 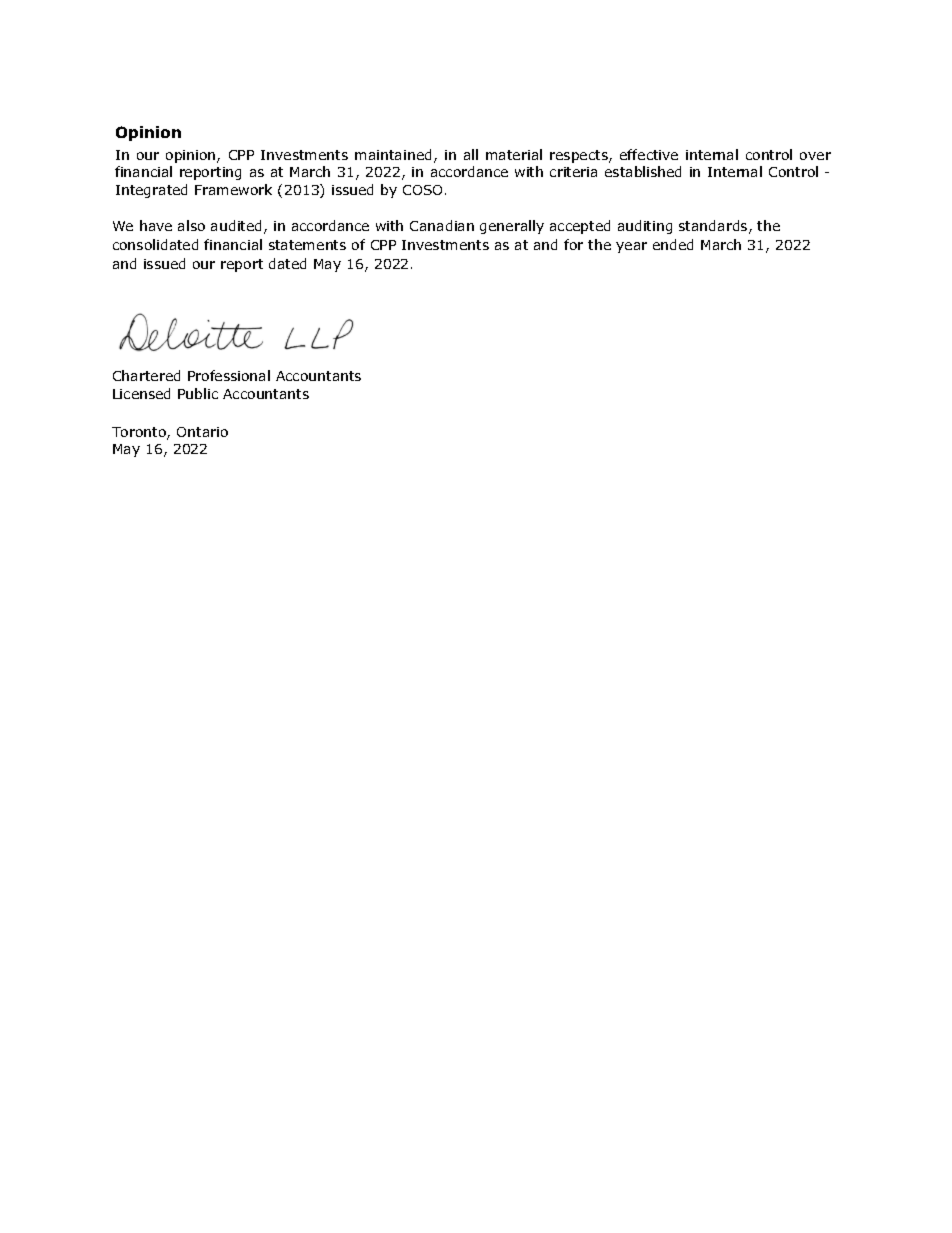 I want to click on ended, so click(x=673, y=244).
